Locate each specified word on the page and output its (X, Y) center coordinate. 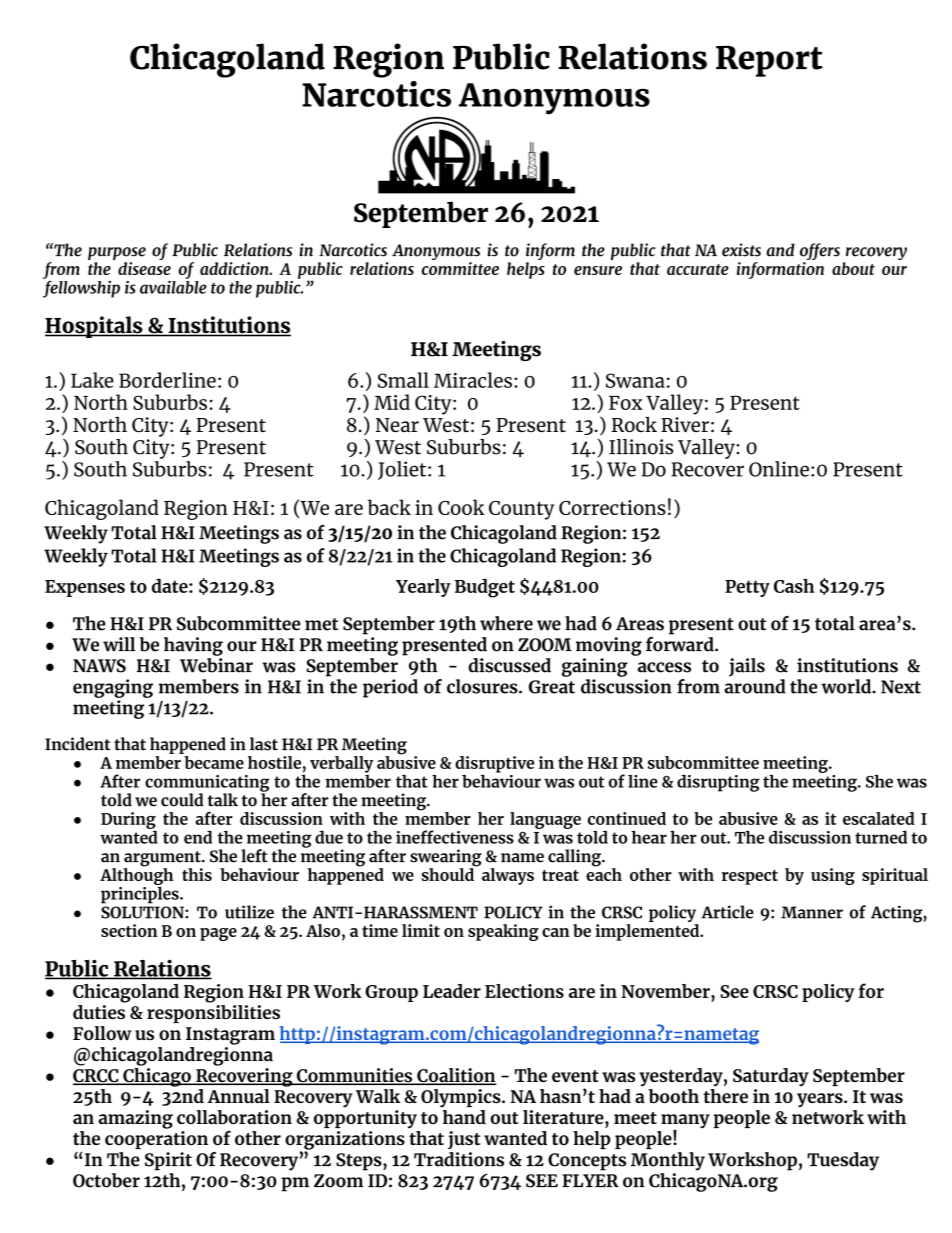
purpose (117, 255)
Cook (461, 507)
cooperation (156, 1140)
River (685, 423)
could (182, 800)
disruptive (494, 765)
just (464, 1140)
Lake (92, 380)
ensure (598, 270)
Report (769, 61)
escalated (879, 818)
